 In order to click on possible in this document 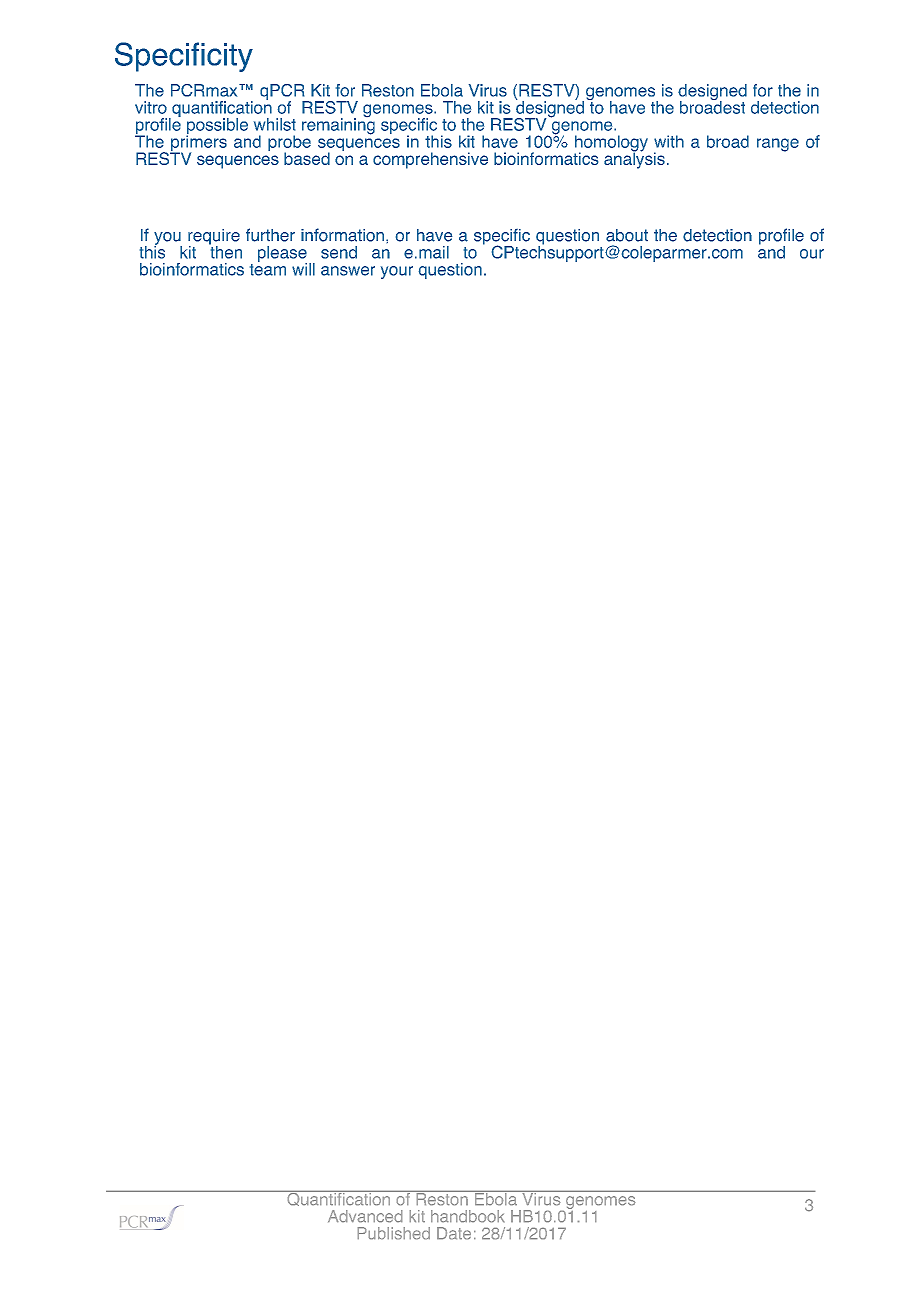, I will do `click(217, 127)`.
